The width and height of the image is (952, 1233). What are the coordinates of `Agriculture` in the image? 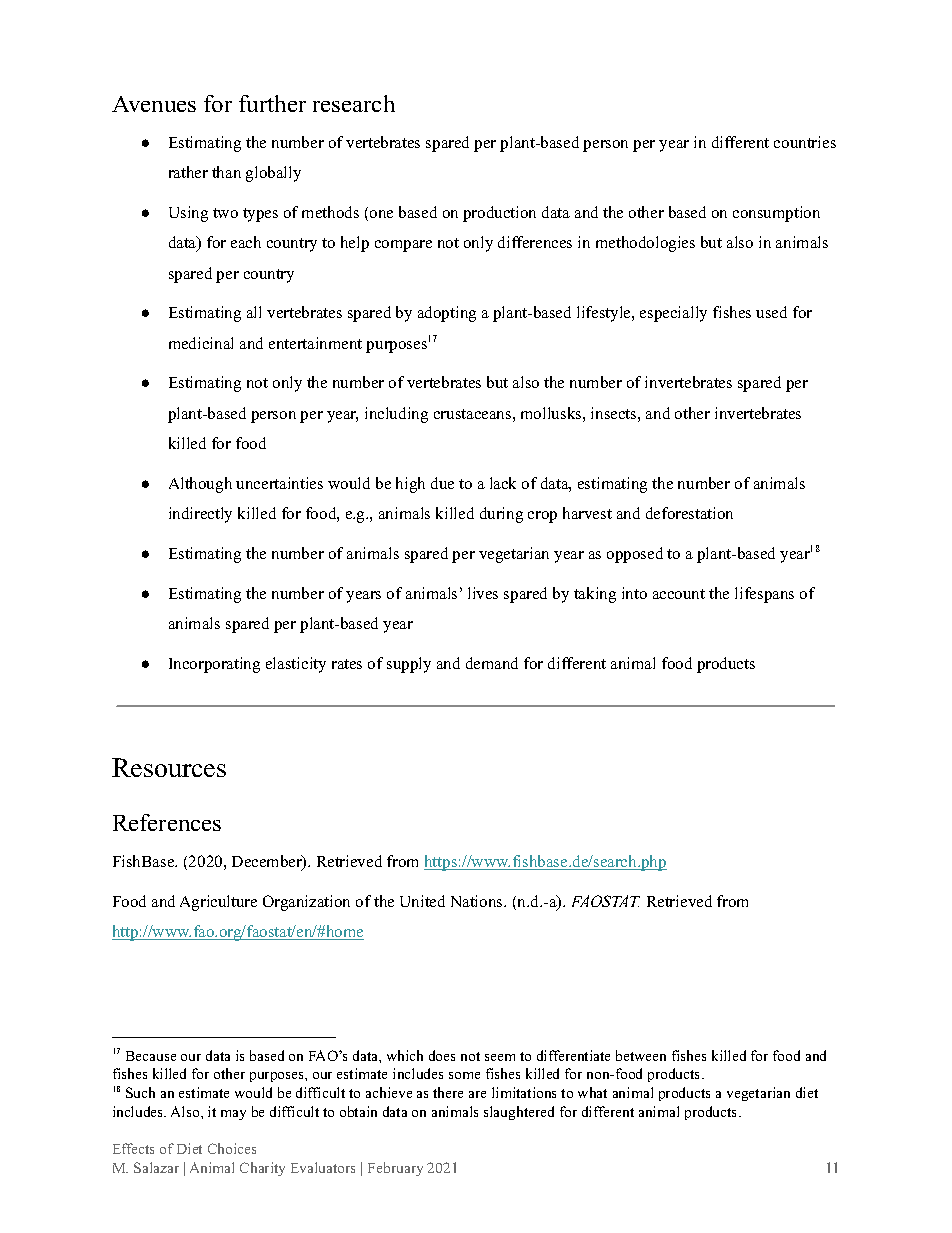 It's located at (218, 903).
